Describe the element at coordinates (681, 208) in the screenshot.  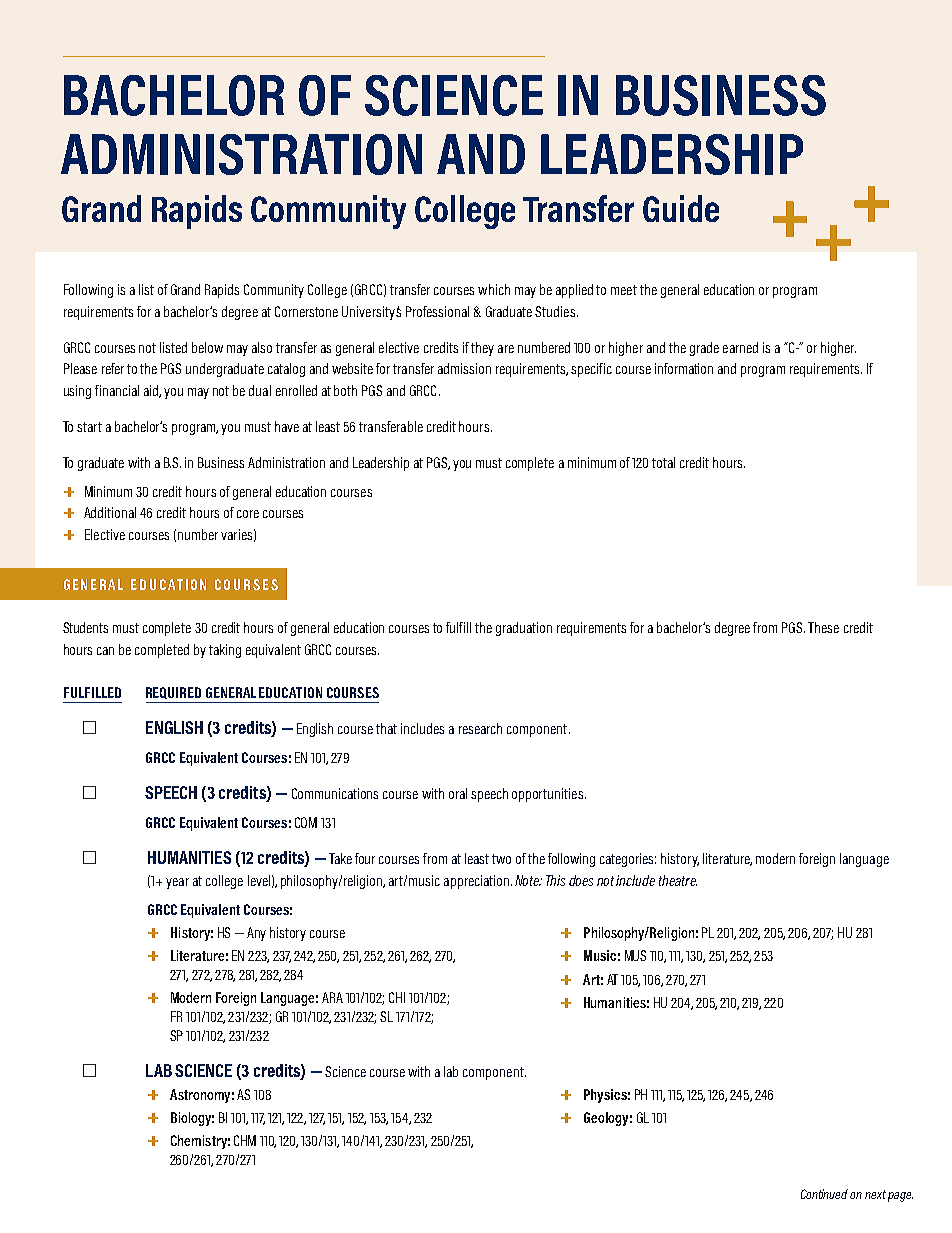
I see `Guide` at that location.
